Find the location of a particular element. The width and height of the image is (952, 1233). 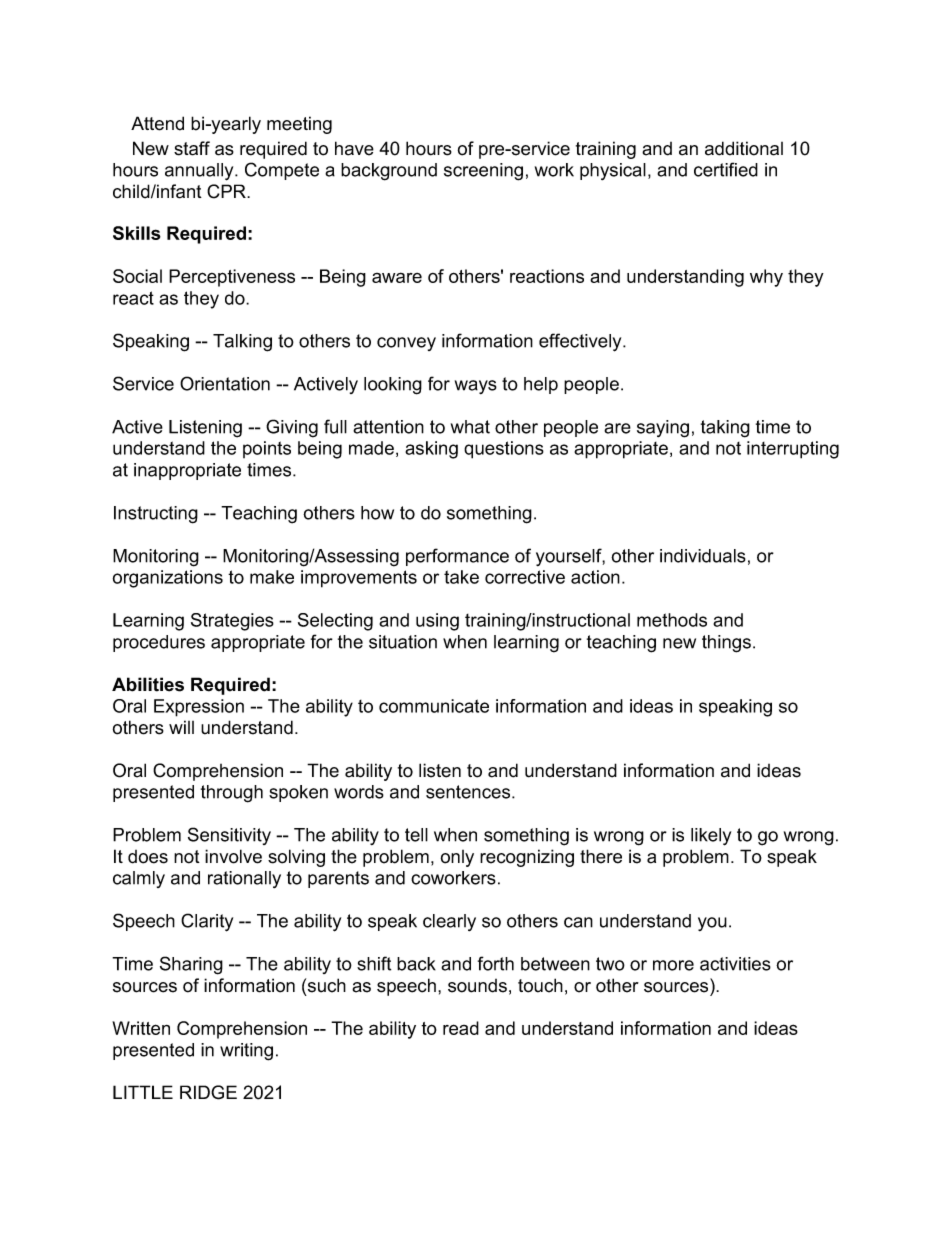

activities is located at coordinates (735, 964).
